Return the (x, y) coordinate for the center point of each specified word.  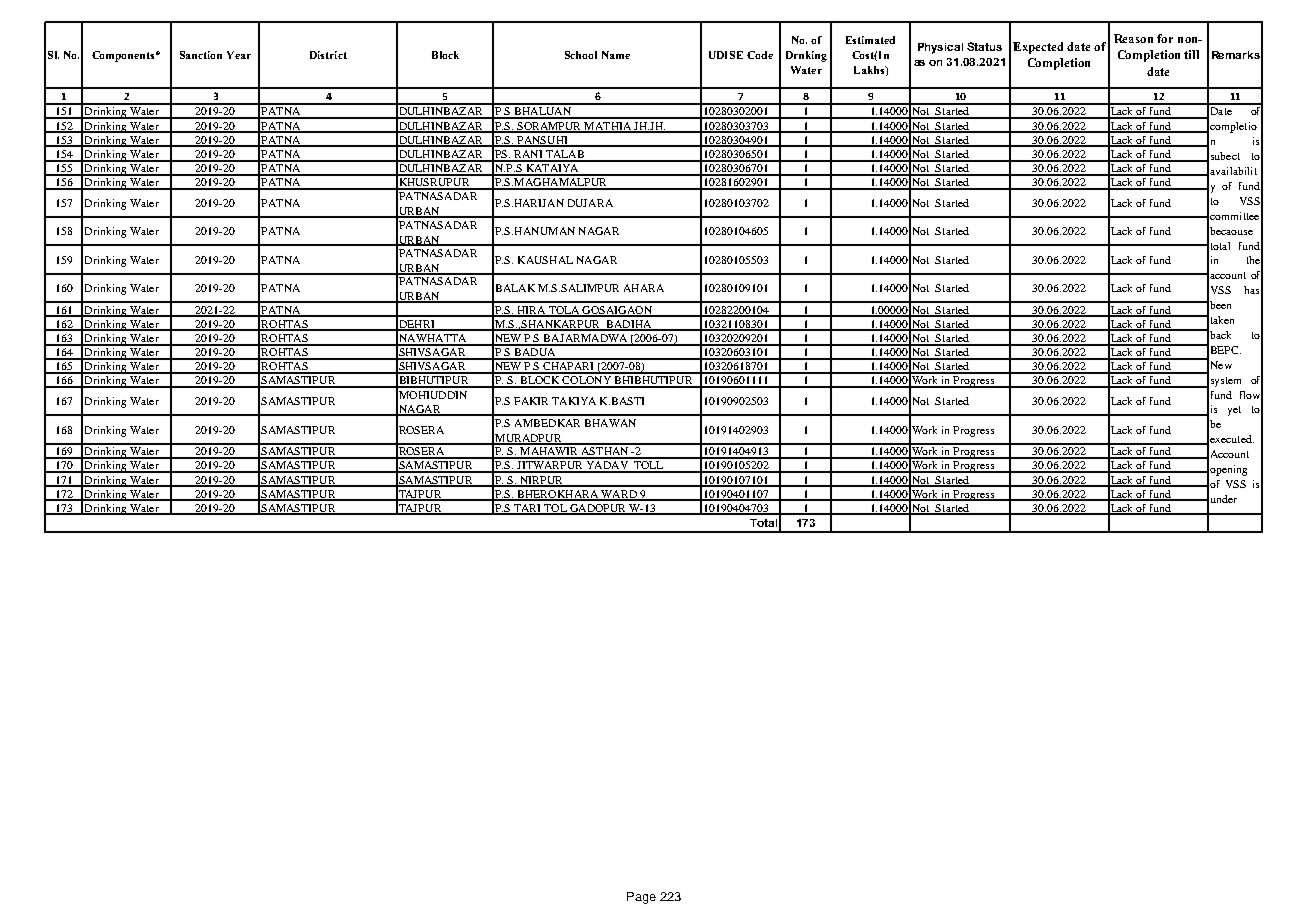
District (328, 55)
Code (760, 55)
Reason (1133, 38)
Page (641, 898)
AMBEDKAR (547, 423)
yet (1234, 411)
